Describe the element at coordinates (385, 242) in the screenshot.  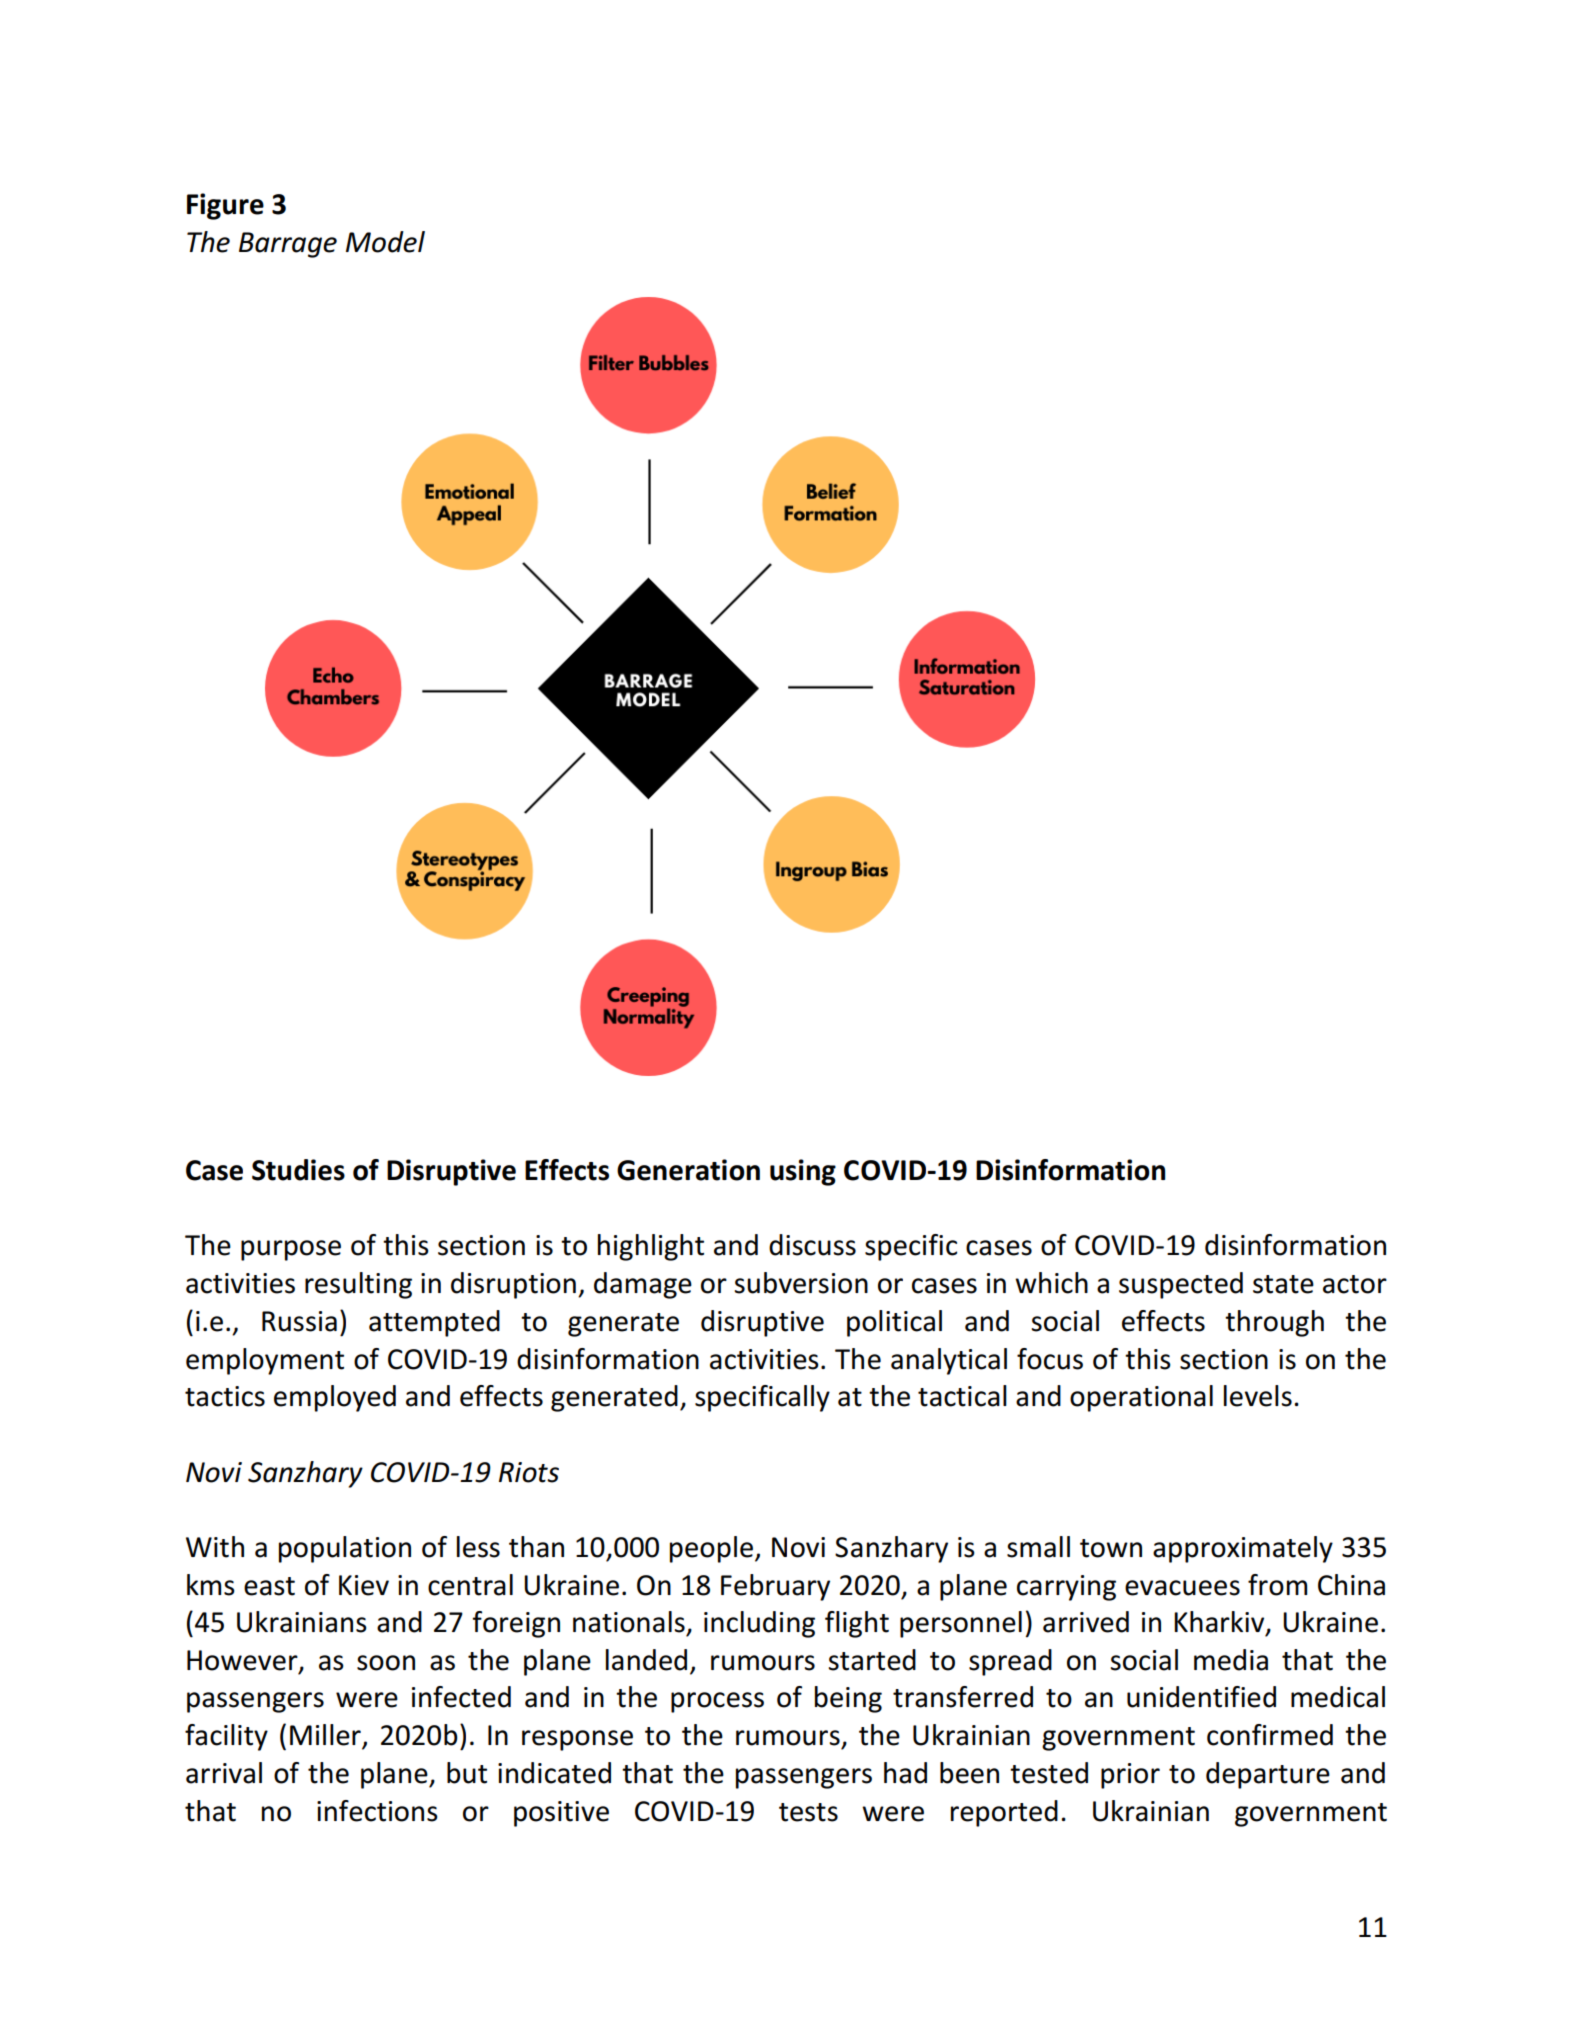
I see `Model` at that location.
